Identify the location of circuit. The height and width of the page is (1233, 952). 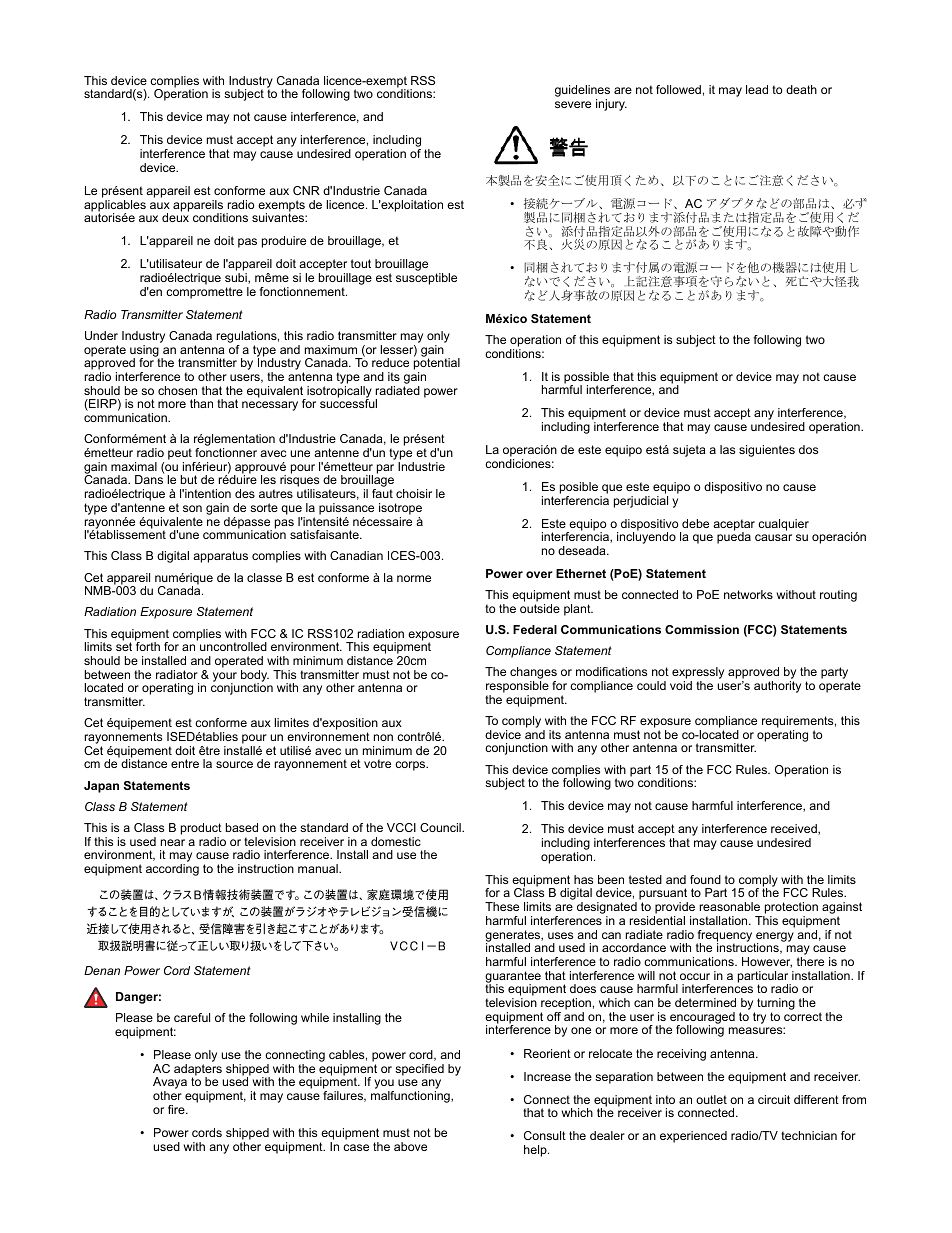
(774, 1099).
